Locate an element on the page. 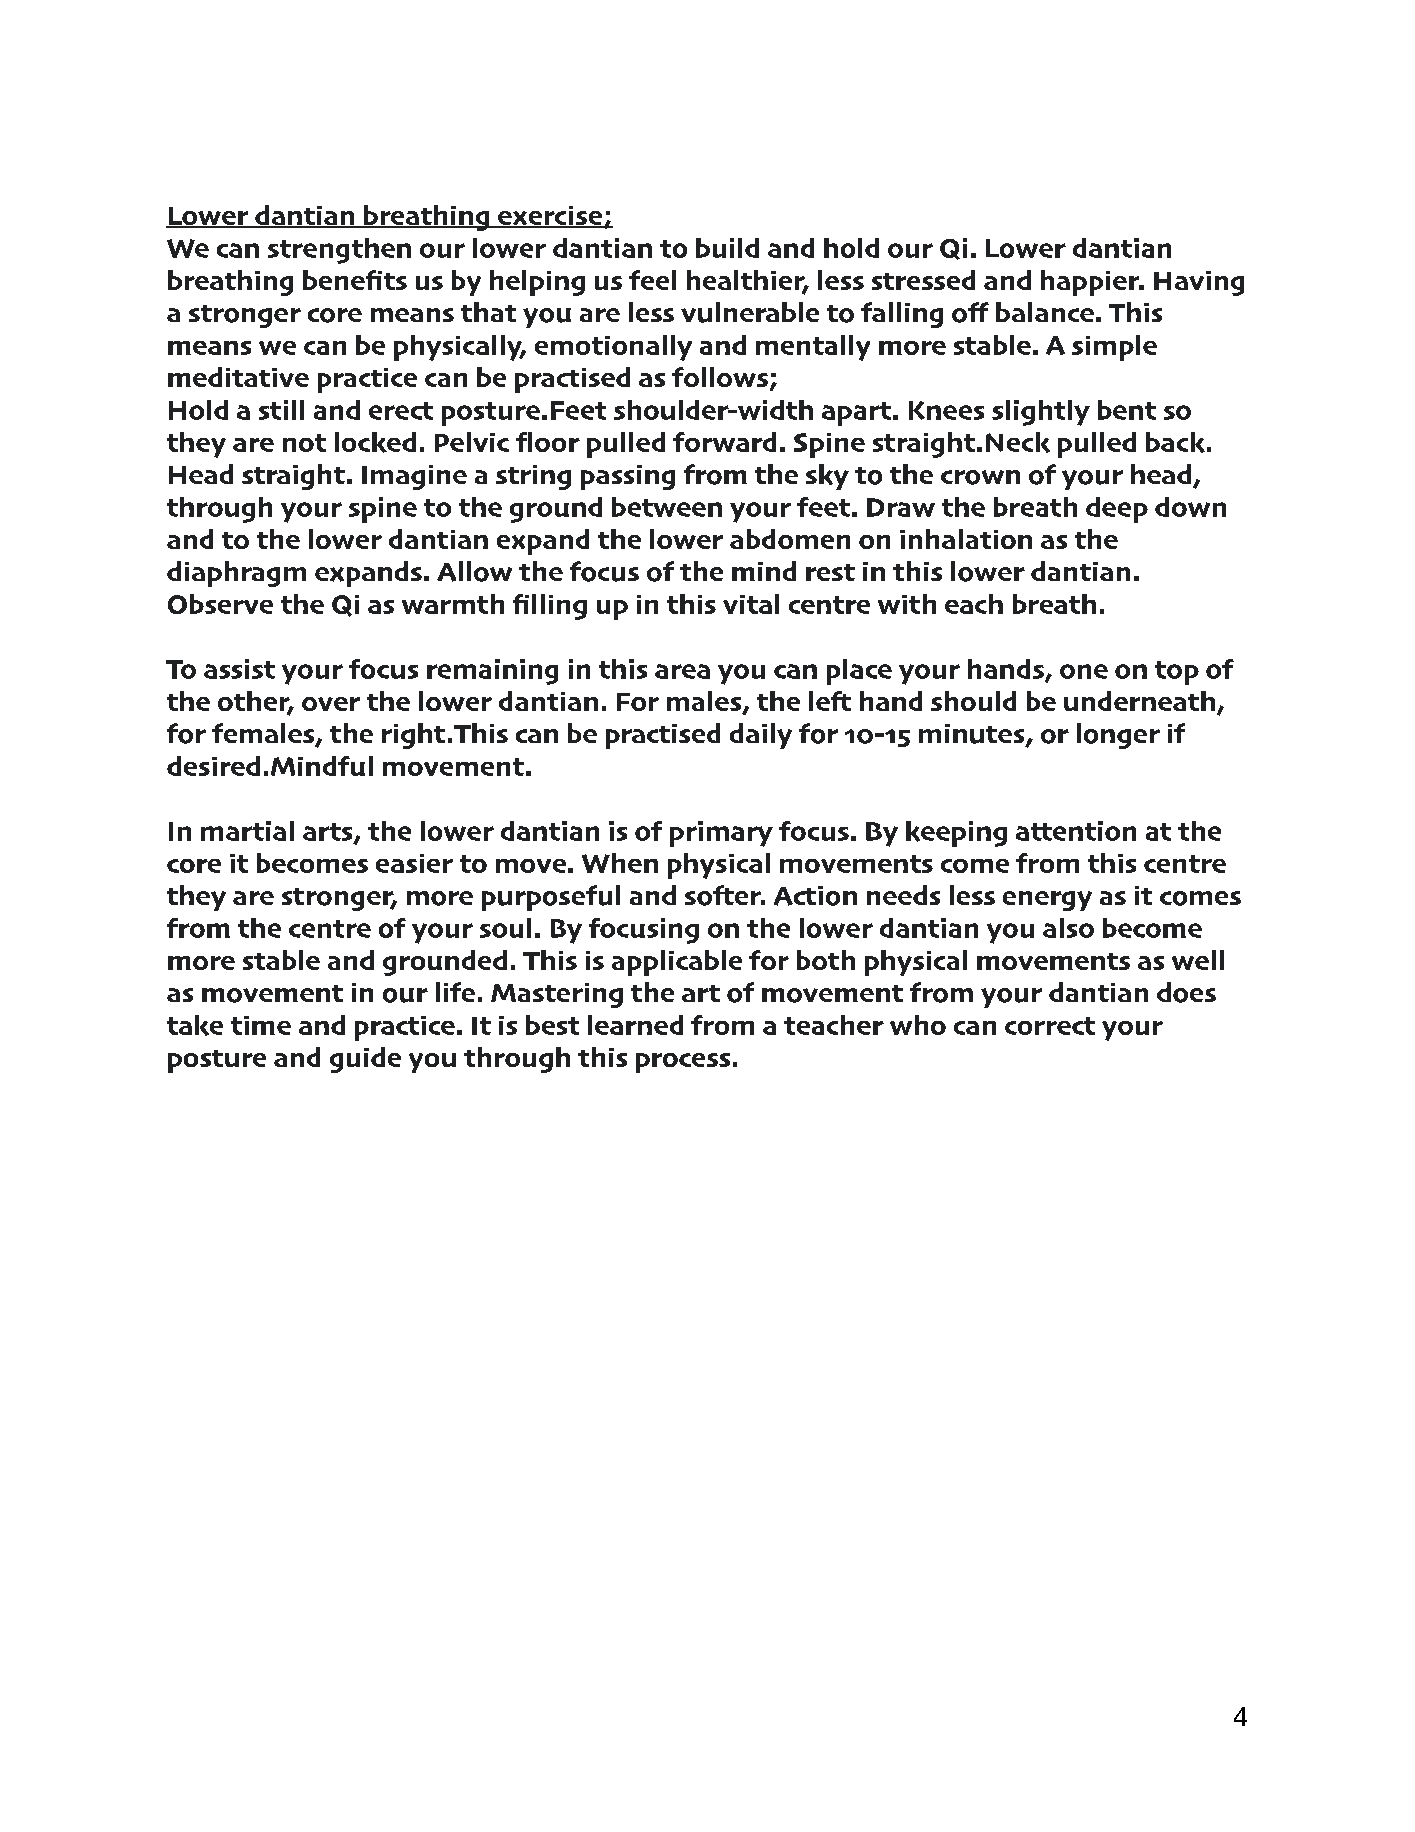 The width and height of the page is (1415, 1832). area is located at coordinates (682, 671).
